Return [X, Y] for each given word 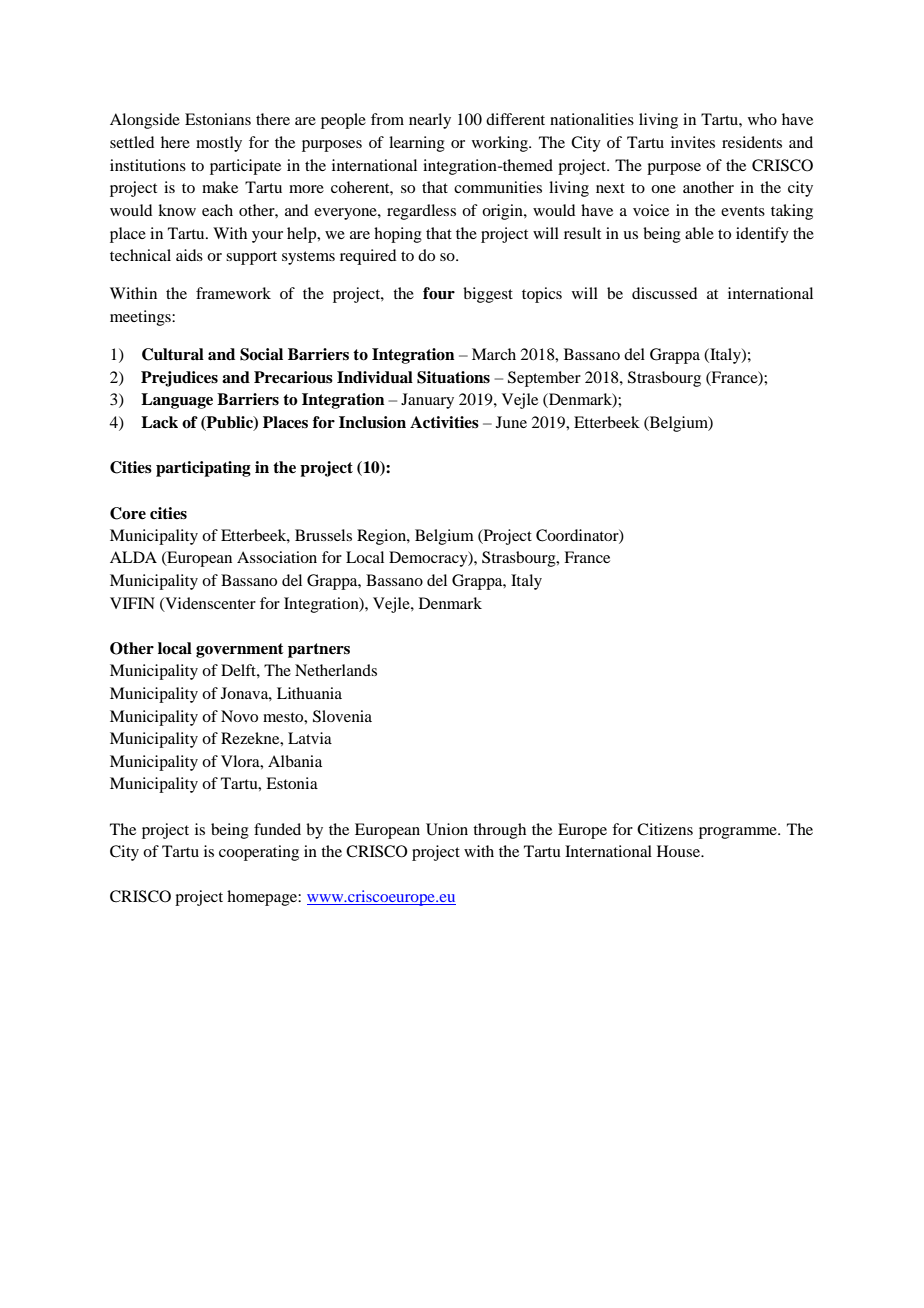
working [501, 144]
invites [693, 142]
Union [447, 829]
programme [739, 833]
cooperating [259, 853]
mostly [219, 144]
